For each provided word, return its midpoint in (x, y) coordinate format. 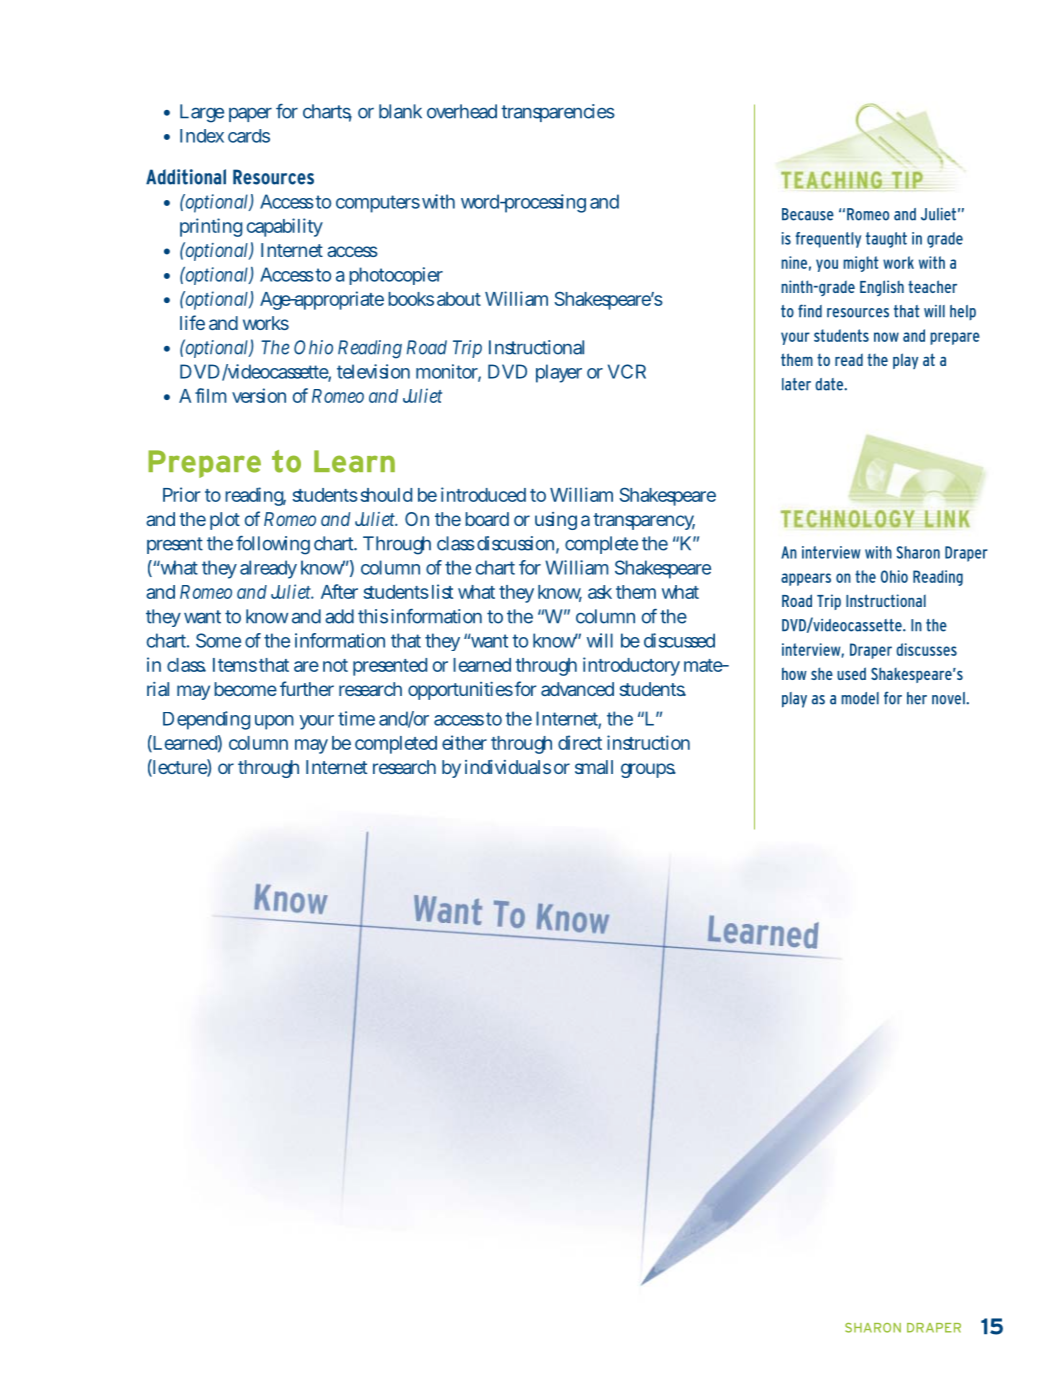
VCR (627, 371)
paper (250, 114)
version (259, 395)
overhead (462, 111)
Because (808, 214)
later (796, 384)
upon (274, 722)
